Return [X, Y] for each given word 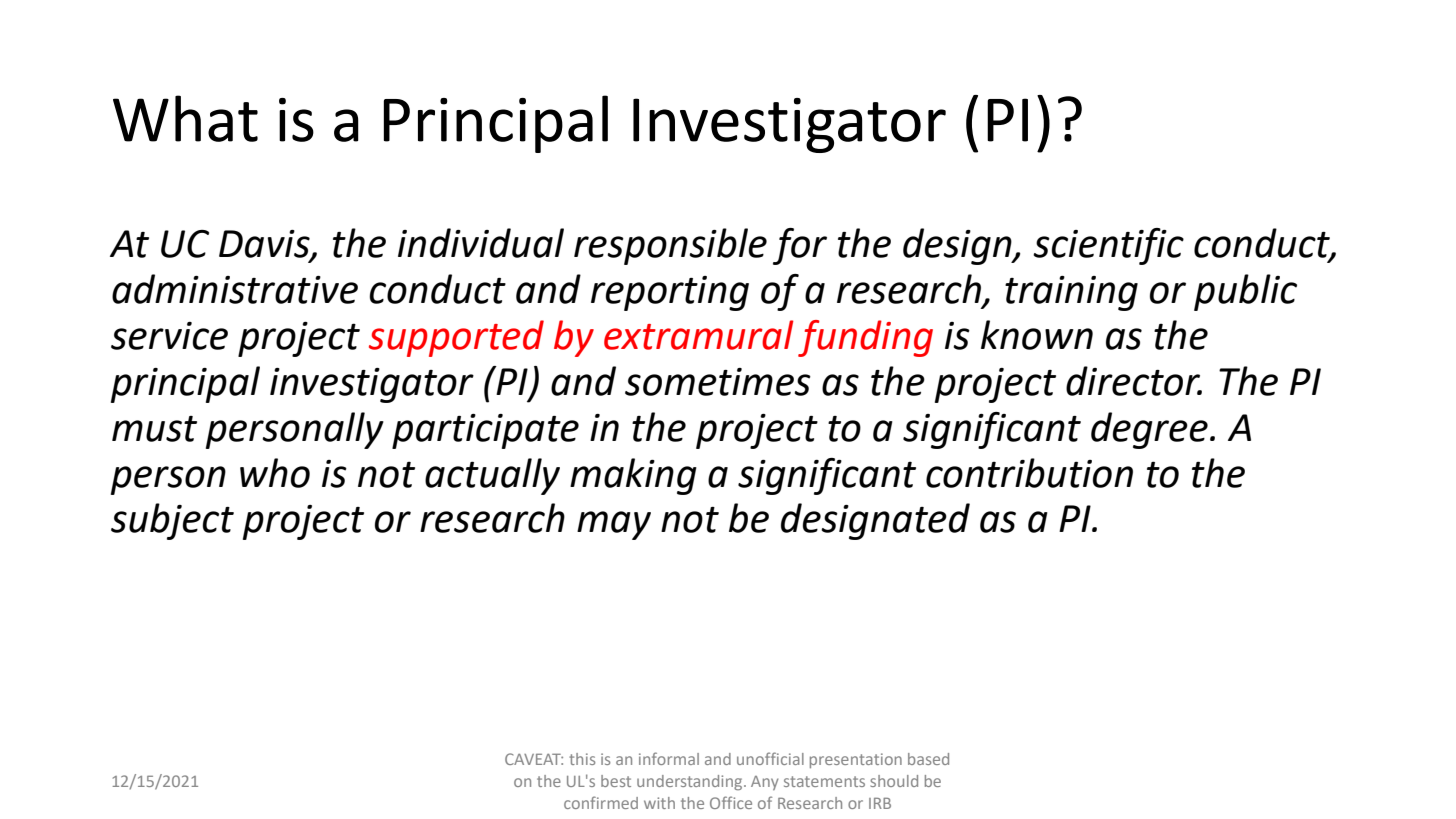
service [169, 336]
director [1134, 381]
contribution [1029, 473]
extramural [699, 335]
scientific [1108, 246]
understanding [691, 783]
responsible [670, 246]
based [928, 759]
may [614, 525]
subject [172, 521]
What [185, 118]
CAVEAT [534, 759]
